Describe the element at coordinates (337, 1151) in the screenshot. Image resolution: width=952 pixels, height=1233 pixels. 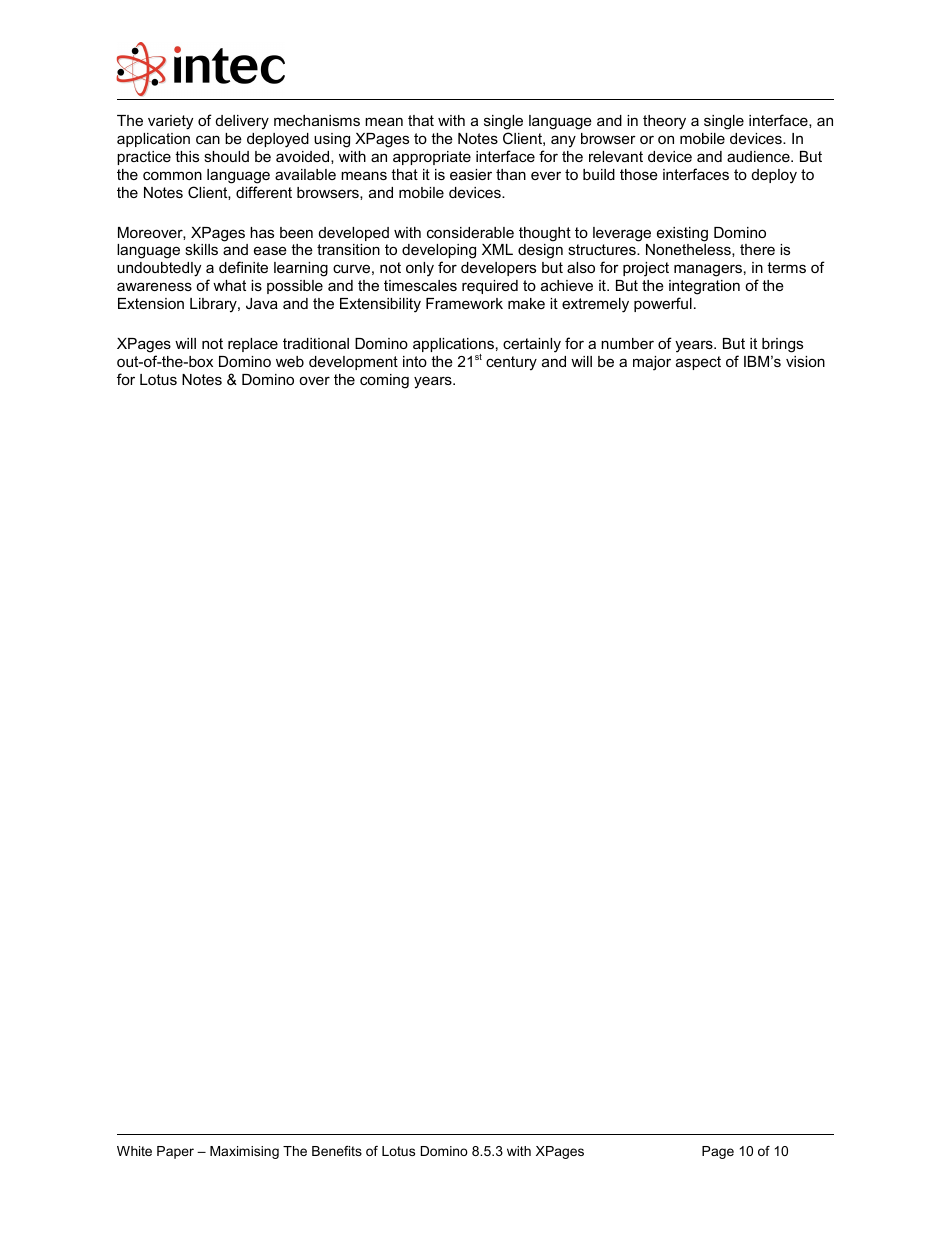
I see `Benefits` at that location.
